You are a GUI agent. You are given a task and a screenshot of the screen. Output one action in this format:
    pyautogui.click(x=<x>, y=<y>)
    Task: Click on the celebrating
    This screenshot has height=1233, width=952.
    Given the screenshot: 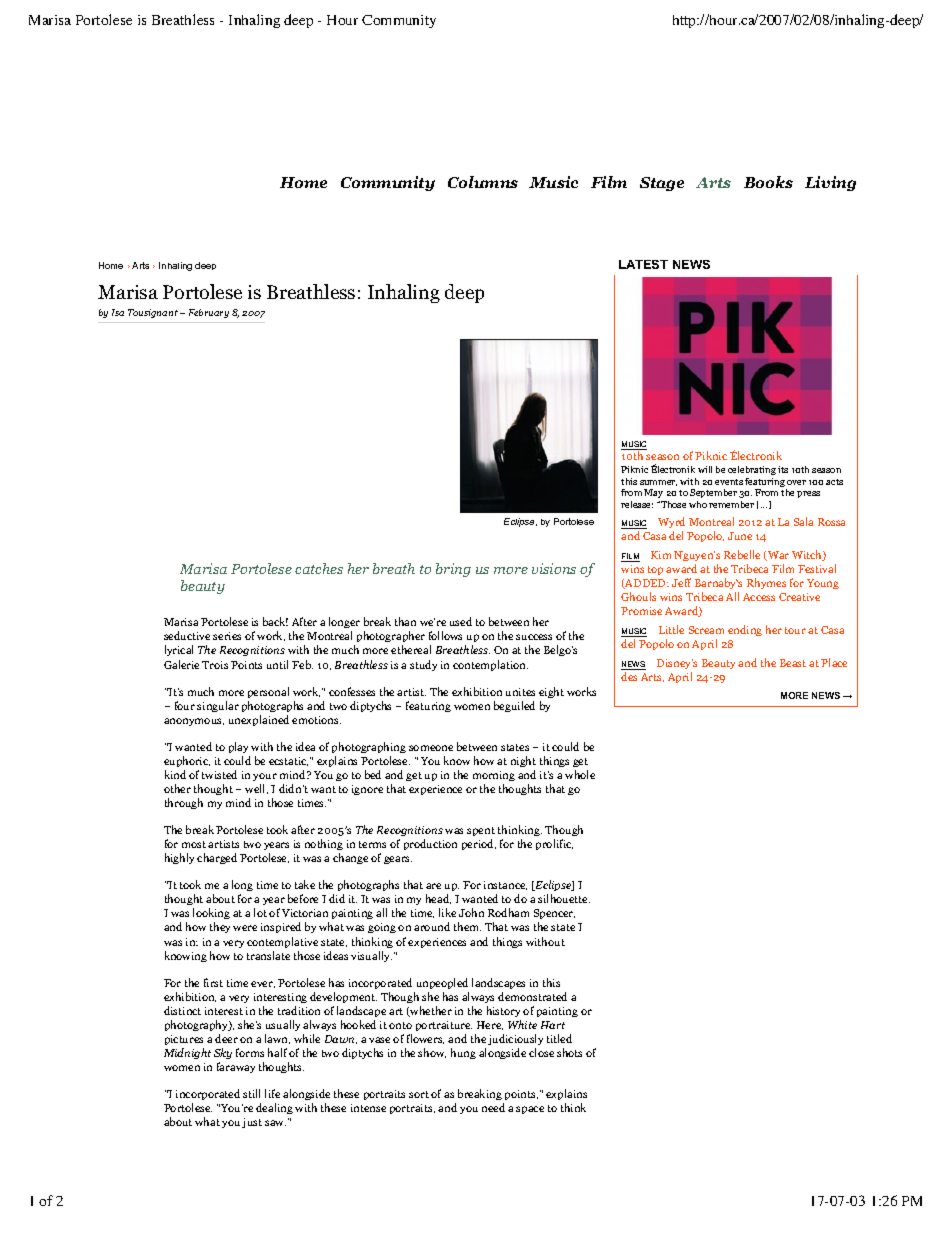 What is the action you would take?
    pyautogui.click(x=752, y=470)
